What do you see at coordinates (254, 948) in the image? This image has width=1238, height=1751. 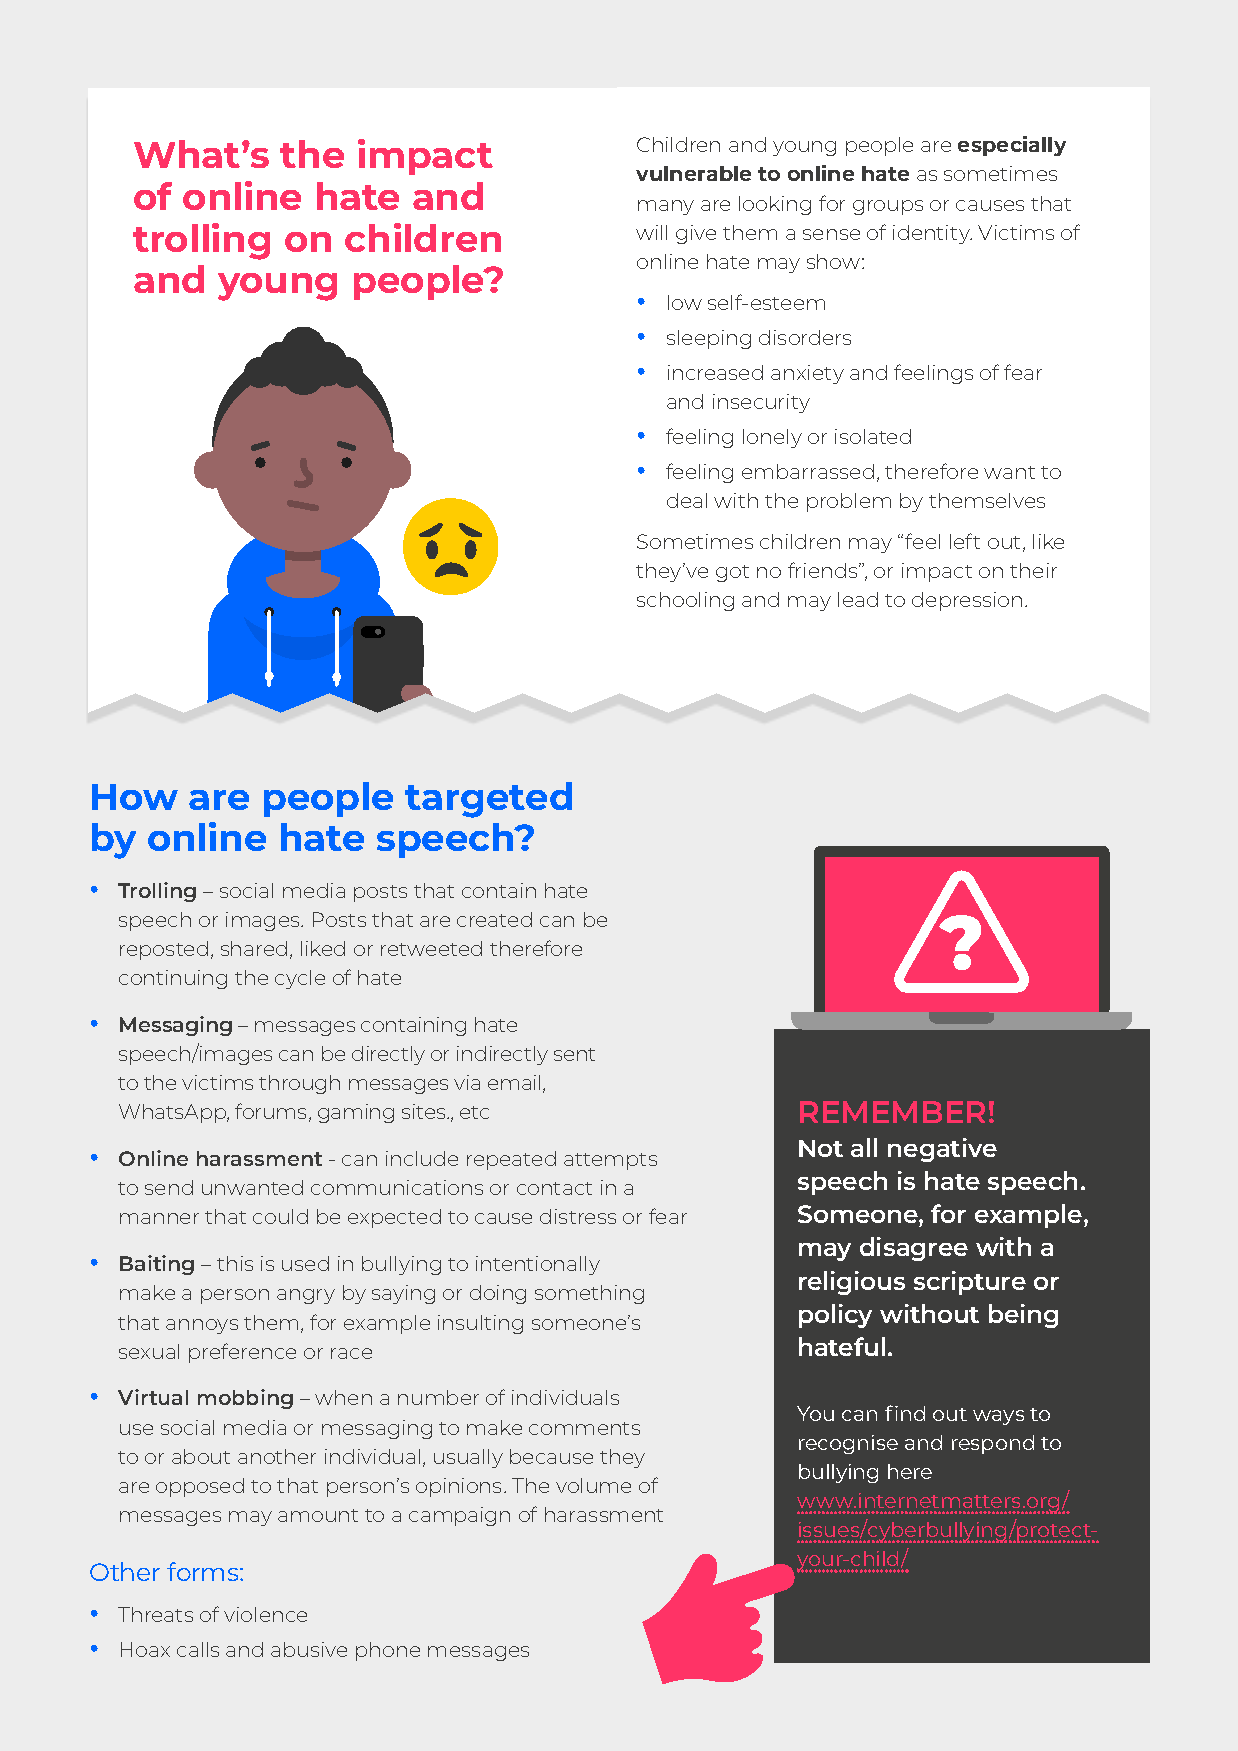 I see `shared` at bounding box center [254, 948].
